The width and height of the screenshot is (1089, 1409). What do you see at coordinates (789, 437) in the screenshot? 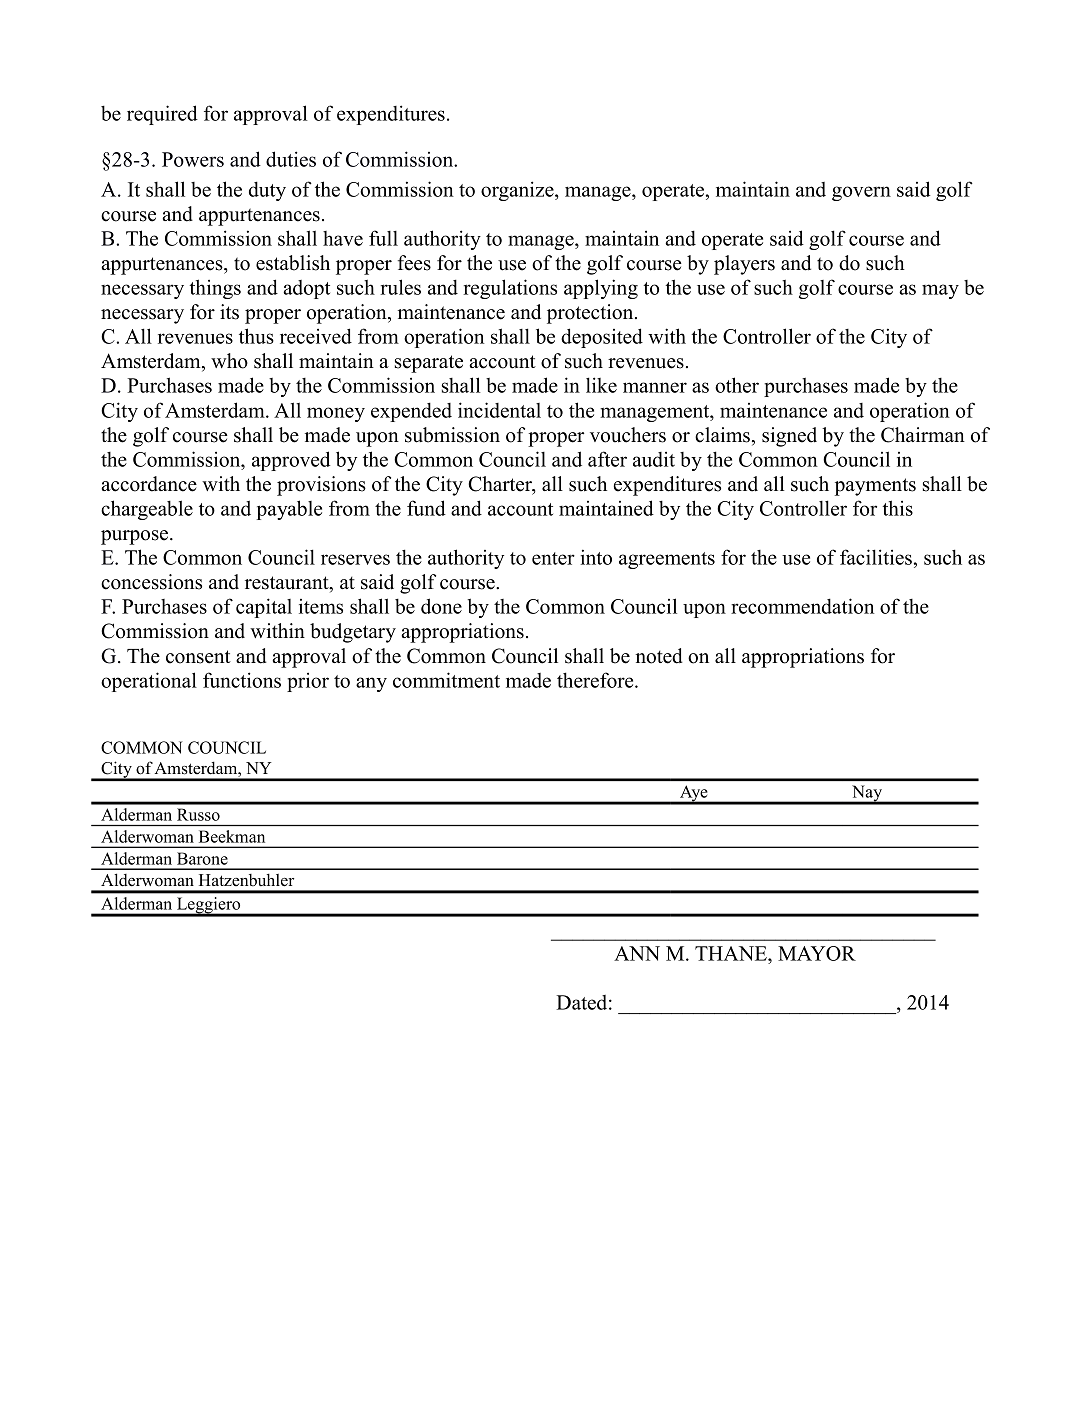
I see `signed` at bounding box center [789, 437].
